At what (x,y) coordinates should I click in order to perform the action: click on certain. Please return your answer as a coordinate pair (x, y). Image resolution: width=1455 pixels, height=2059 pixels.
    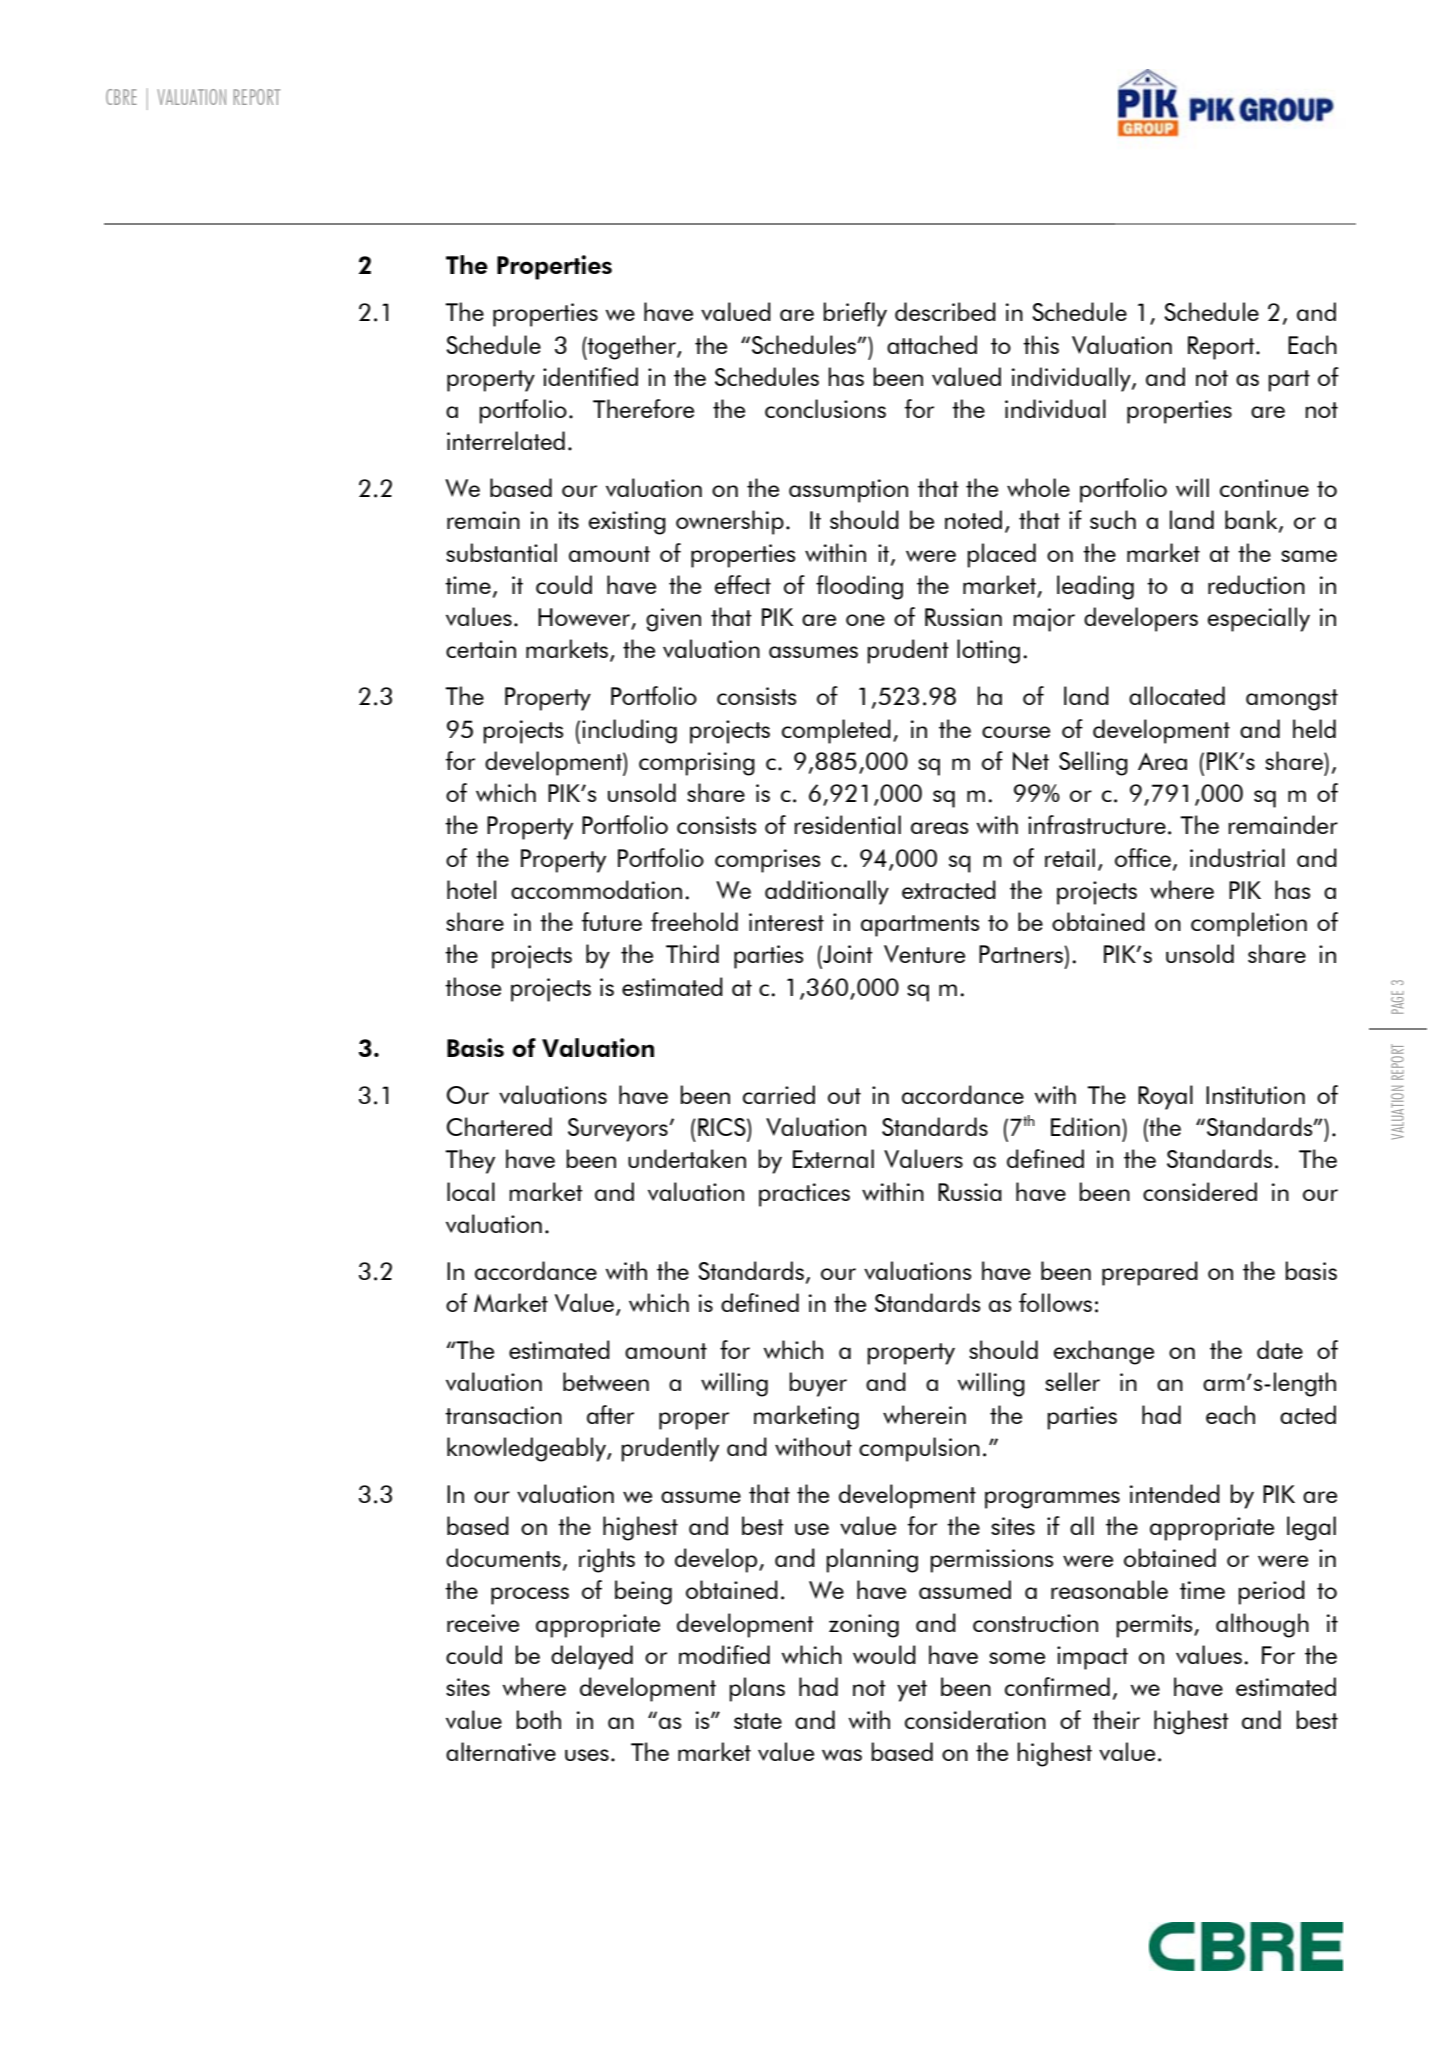
    Looking at the image, I should click on (481, 649).
